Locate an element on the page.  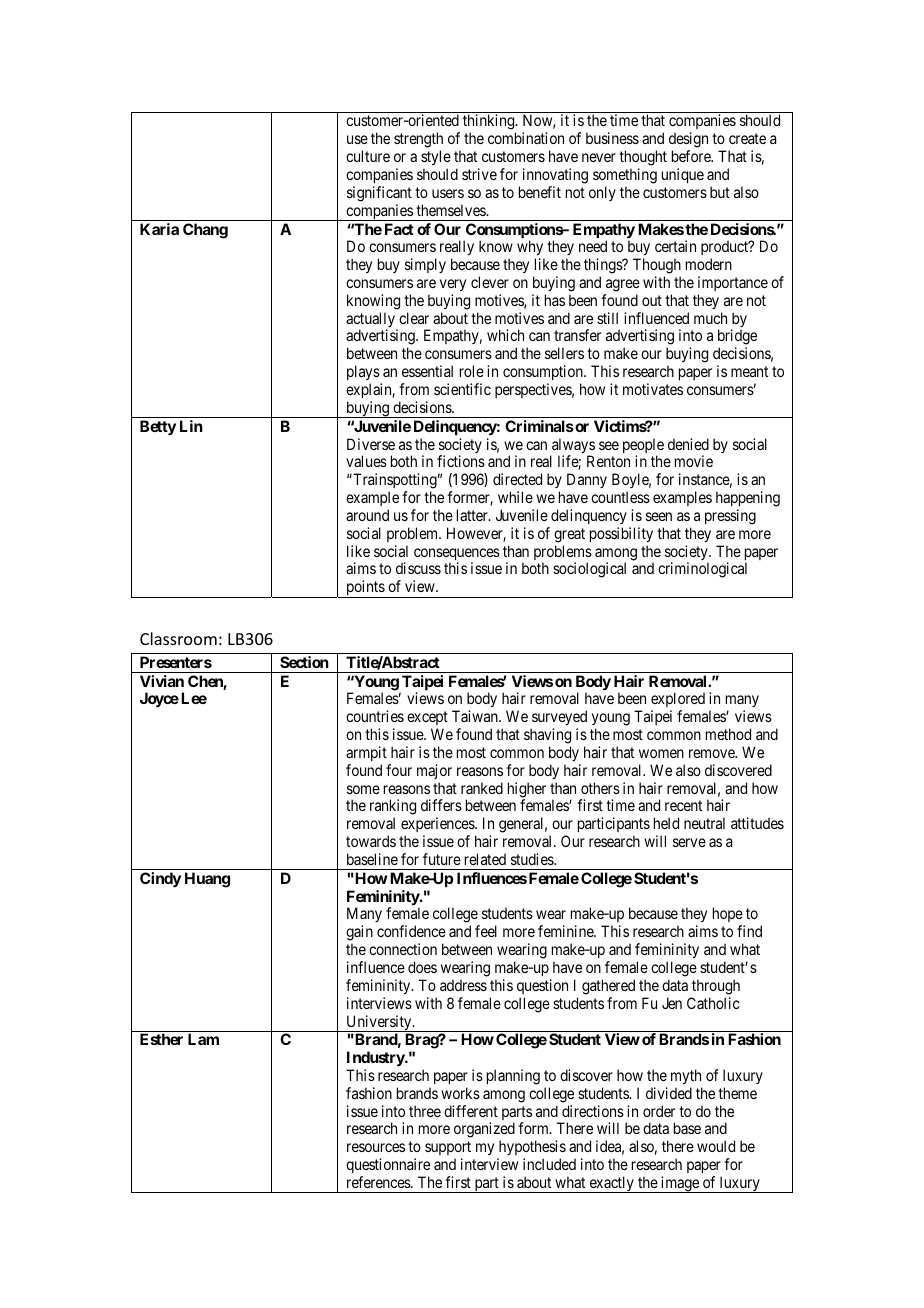
Chang is located at coordinates (205, 231).
